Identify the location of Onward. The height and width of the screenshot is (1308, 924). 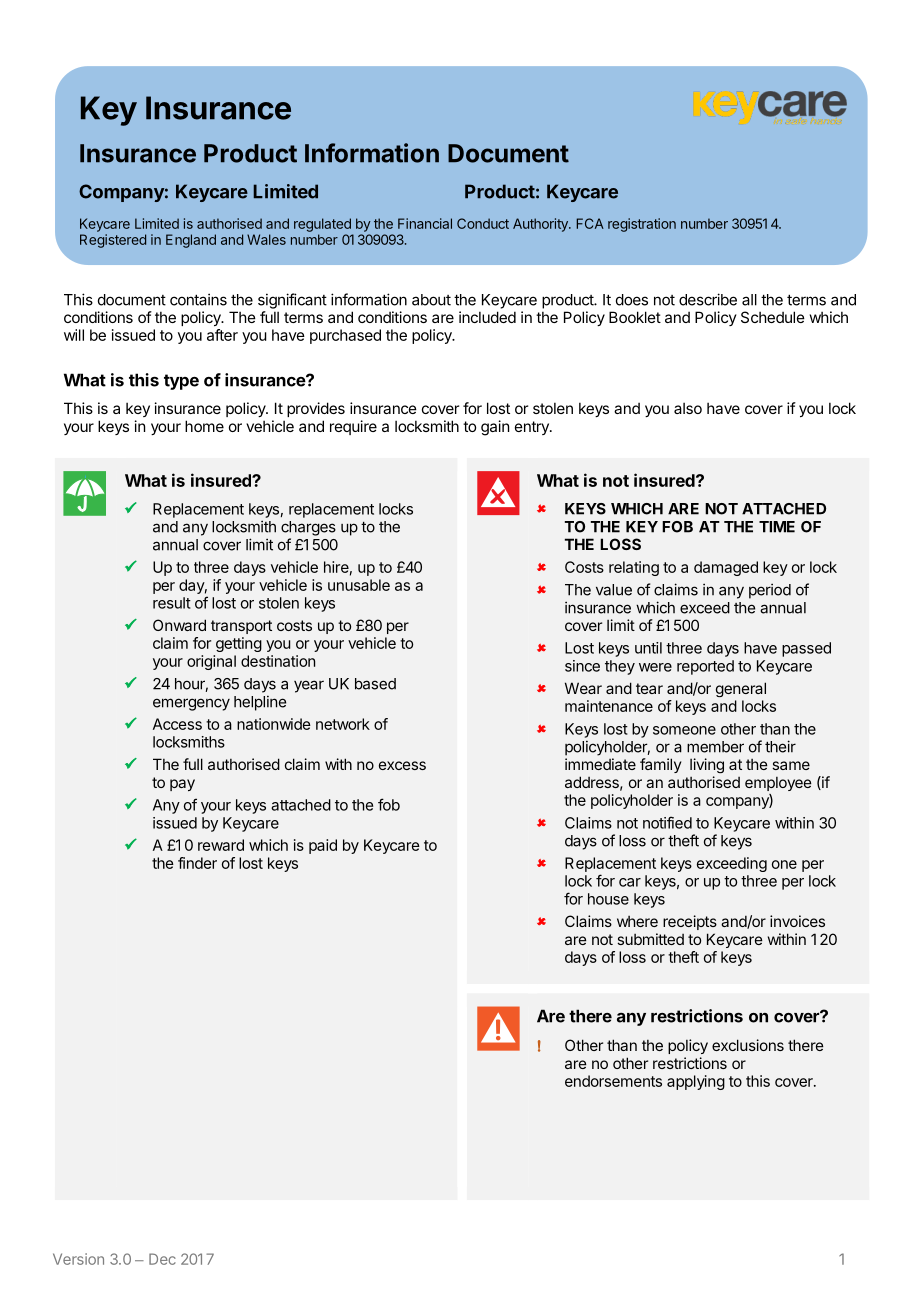
(179, 625).
